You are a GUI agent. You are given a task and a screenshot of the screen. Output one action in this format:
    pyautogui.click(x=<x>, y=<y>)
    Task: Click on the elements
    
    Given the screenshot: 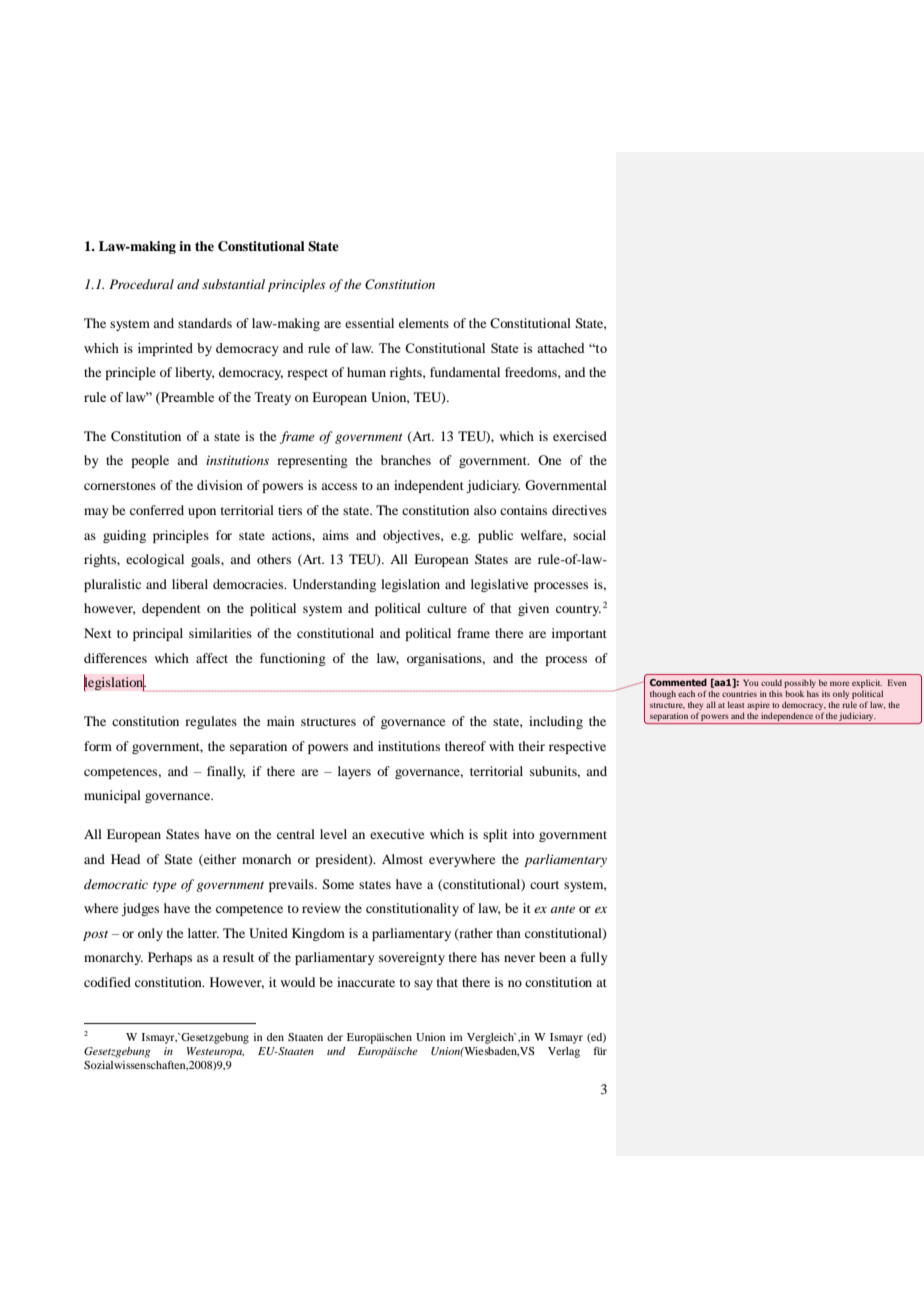 What is the action you would take?
    pyautogui.click(x=424, y=323)
